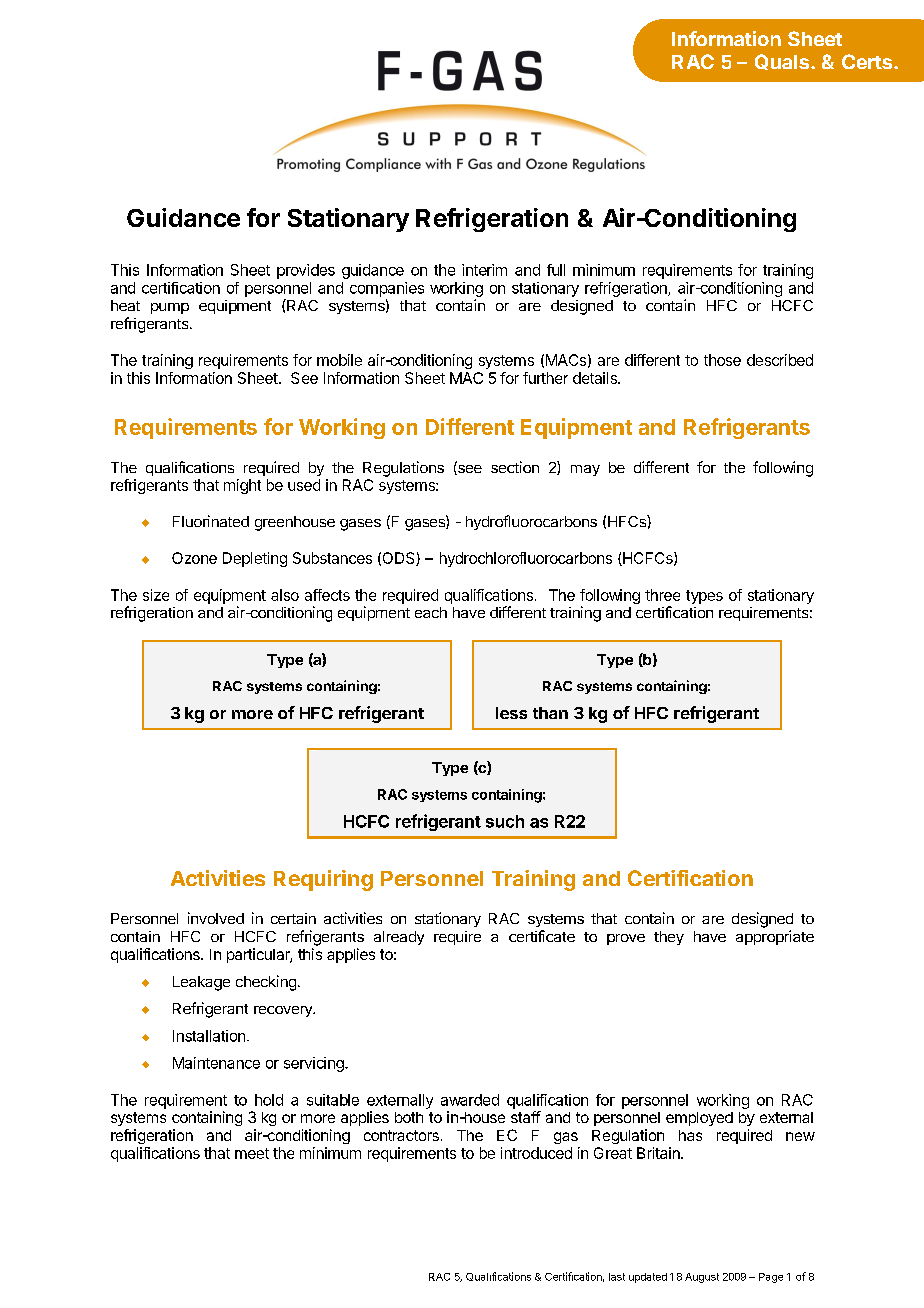  I want to click on introduced, so click(536, 1153).
